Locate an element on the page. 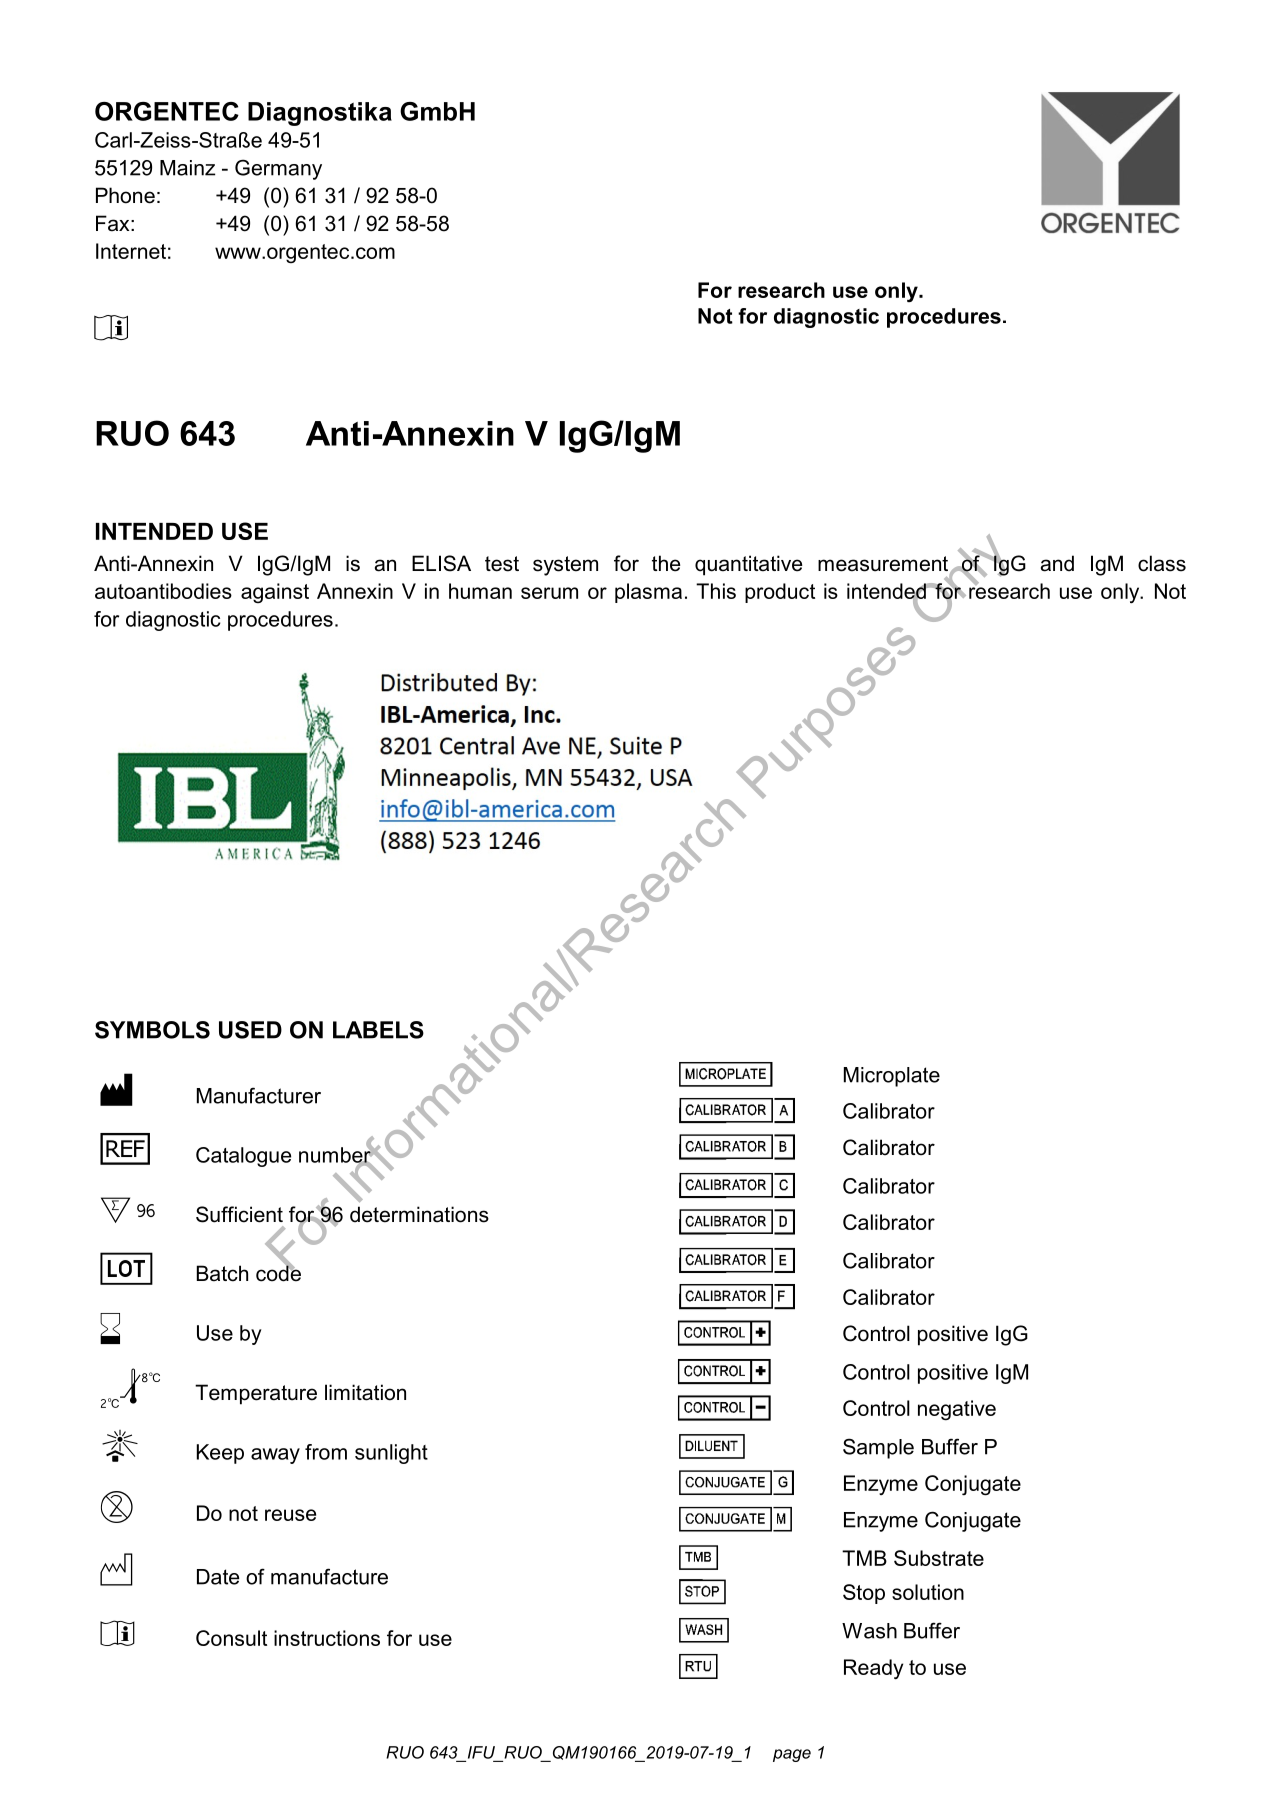 Image resolution: width=1272 pixels, height=1801 pixels. Sufficient is located at coordinates (239, 1214).
